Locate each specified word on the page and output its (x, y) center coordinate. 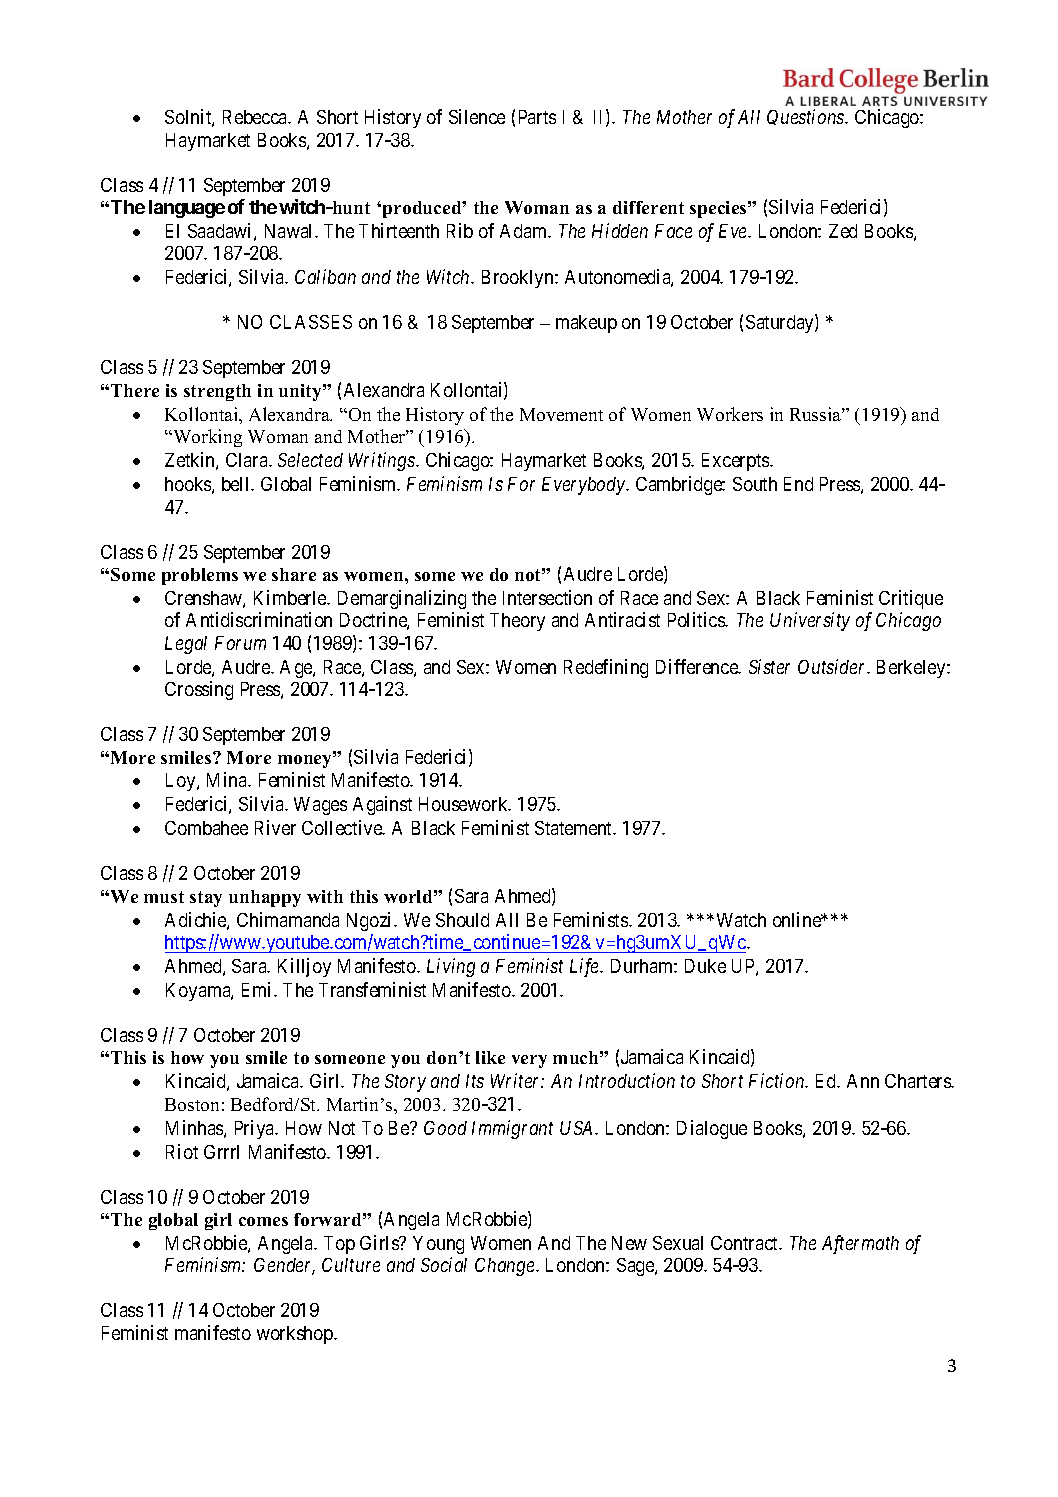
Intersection (547, 597)
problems (200, 576)
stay (206, 899)
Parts (537, 117)
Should (462, 920)
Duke (705, 966)
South (755, 484)
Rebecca (256, 117)
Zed (843, 231)
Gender (284, 1266)
